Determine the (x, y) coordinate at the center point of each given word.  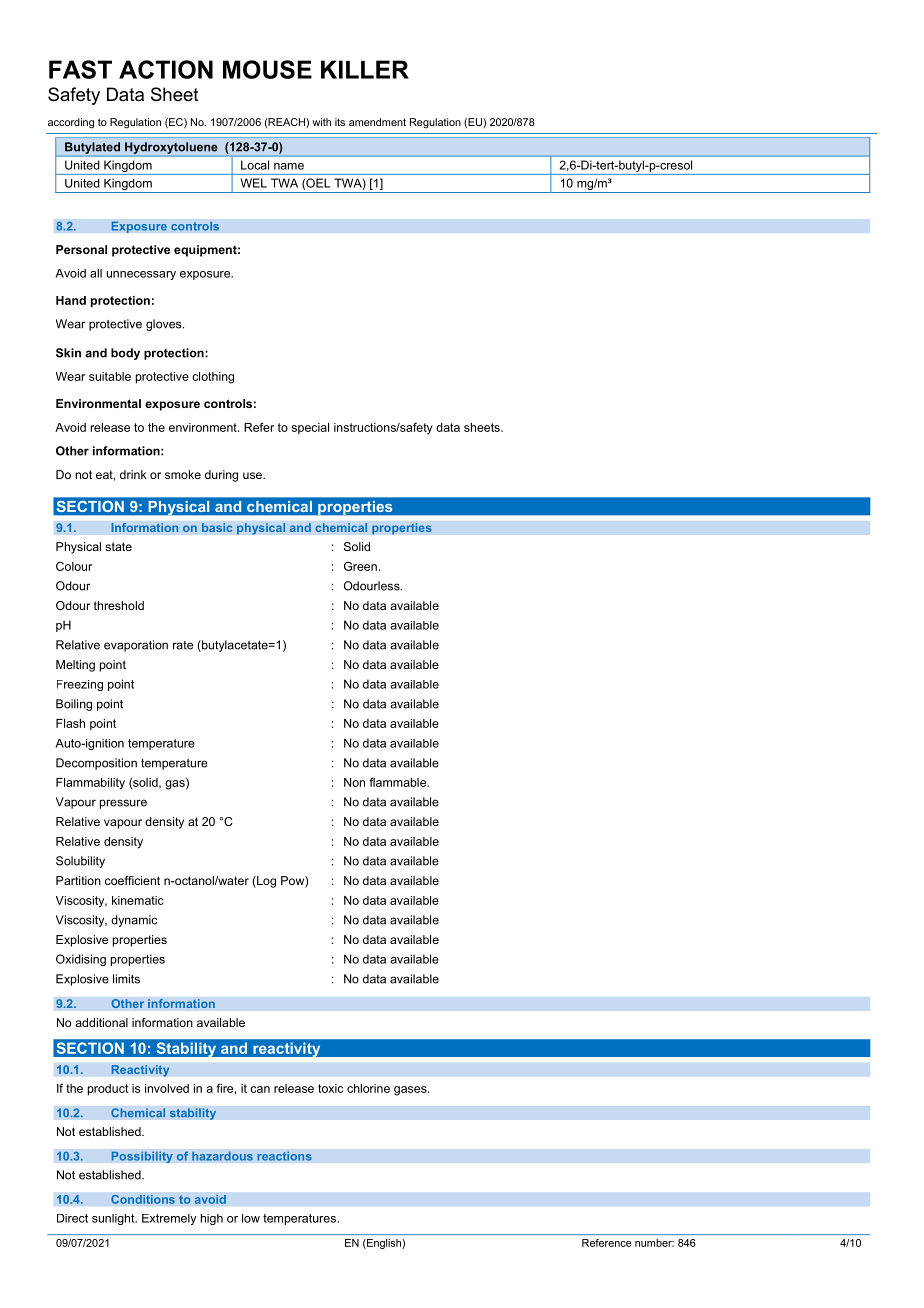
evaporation (136, 646)
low (251, 1218)
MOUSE (267, 69)
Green (360, 566)
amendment (377, 122)
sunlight (114, 1219)
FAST (80, 69)
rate (183, 645)
